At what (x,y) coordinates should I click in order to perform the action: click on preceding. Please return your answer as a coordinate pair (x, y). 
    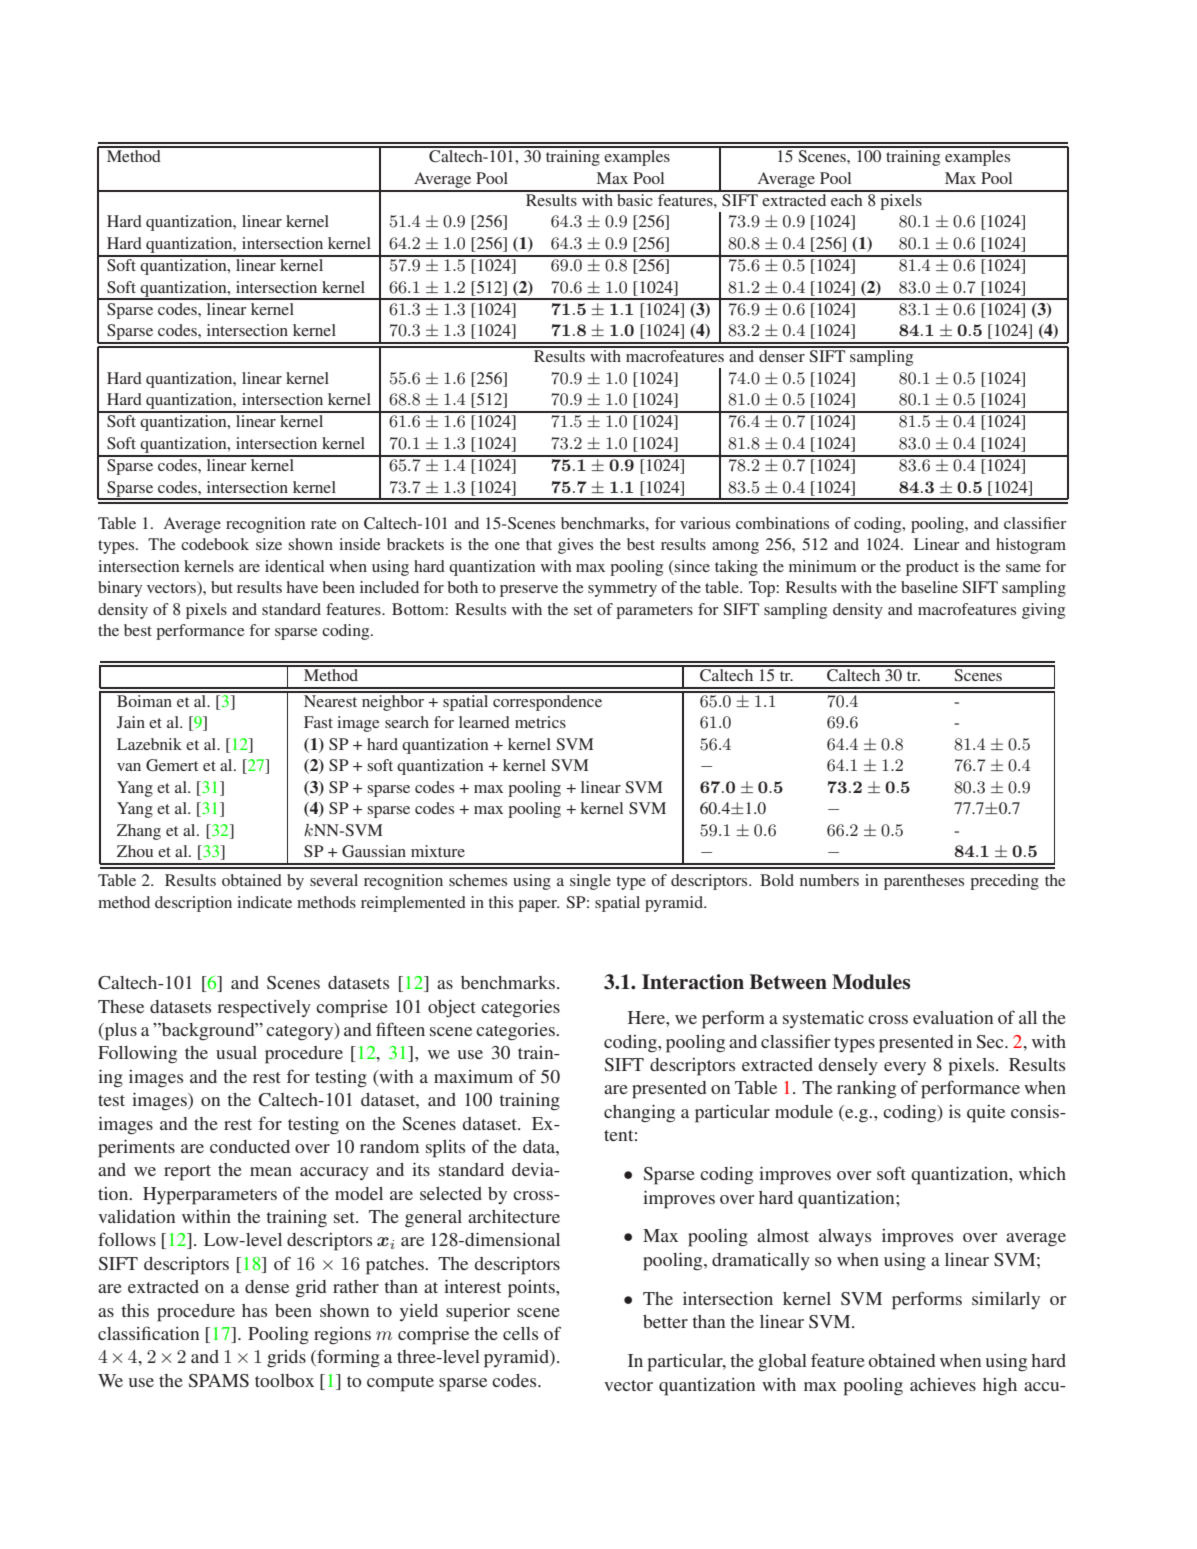
    Looking at the image, I should click on (1004, 882).
